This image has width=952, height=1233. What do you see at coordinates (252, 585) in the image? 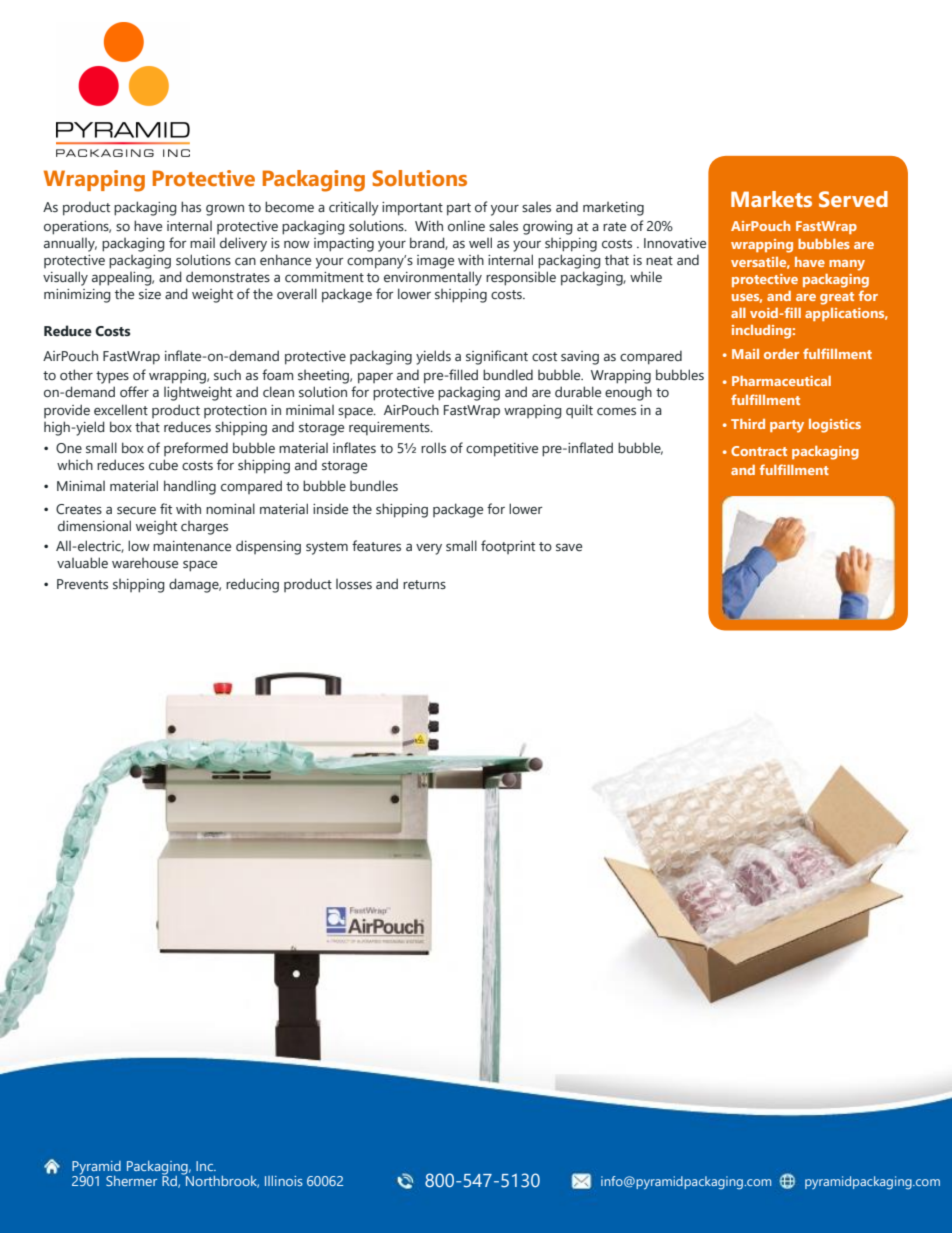
I see `reducing` at bounding box center [252, 585].
